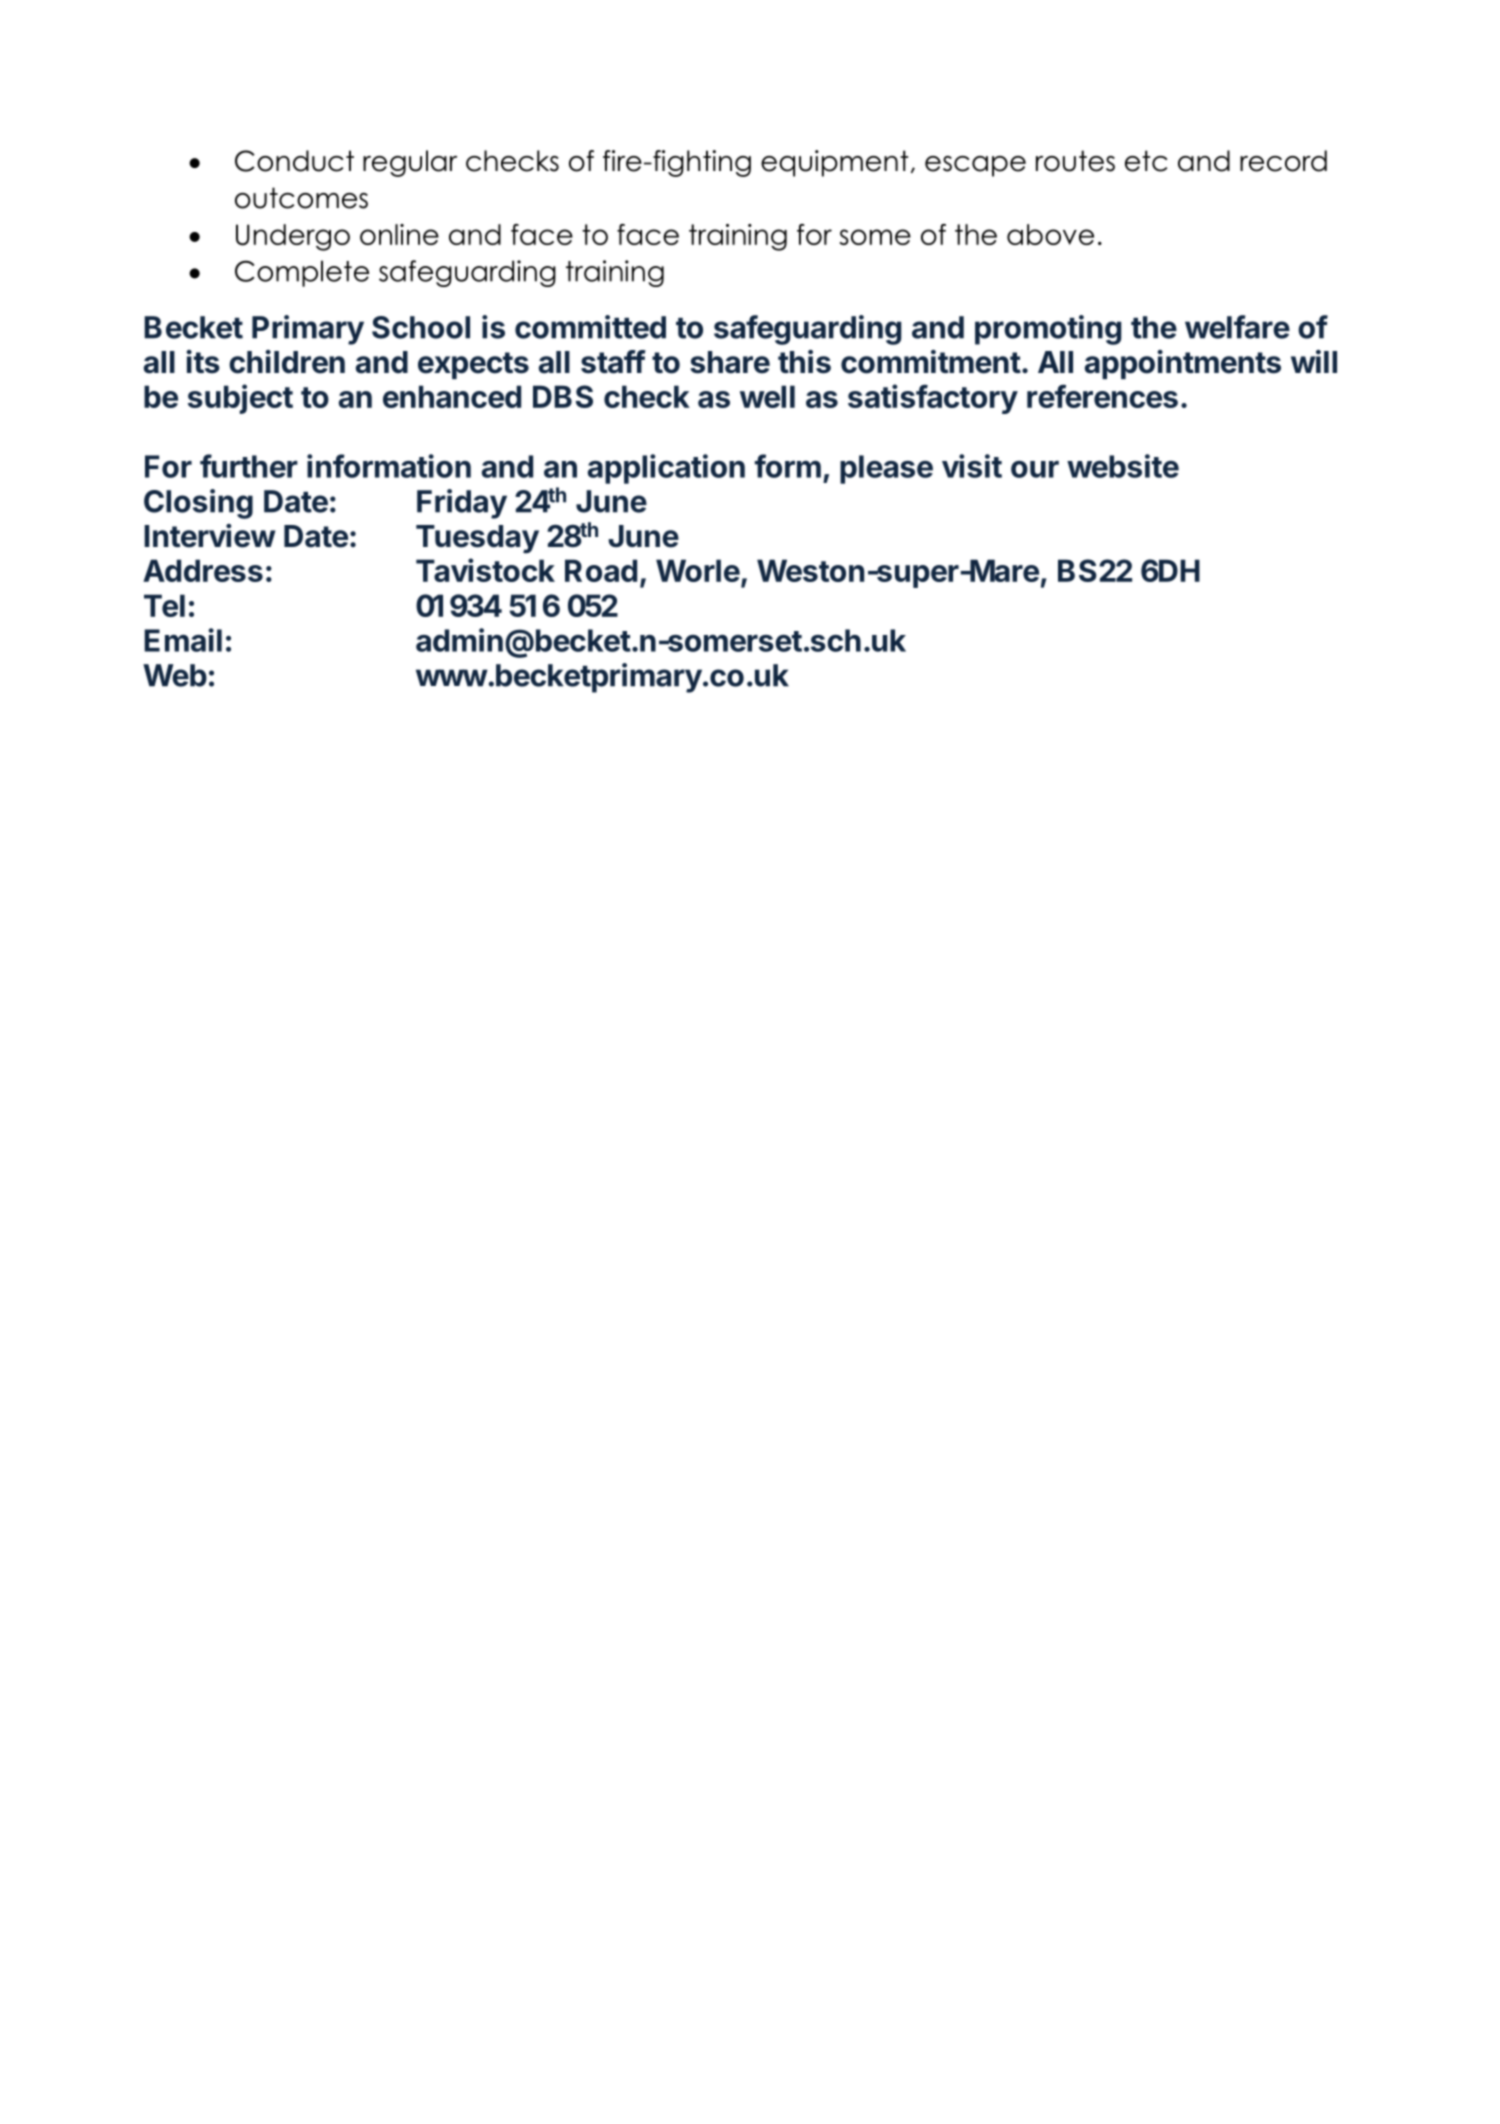 The height and width of the screenshot is (2124, 1500). What do you see at coordinates (601, 570) in the screenshot?
I see `Road` at bounding box center [601, 570].
